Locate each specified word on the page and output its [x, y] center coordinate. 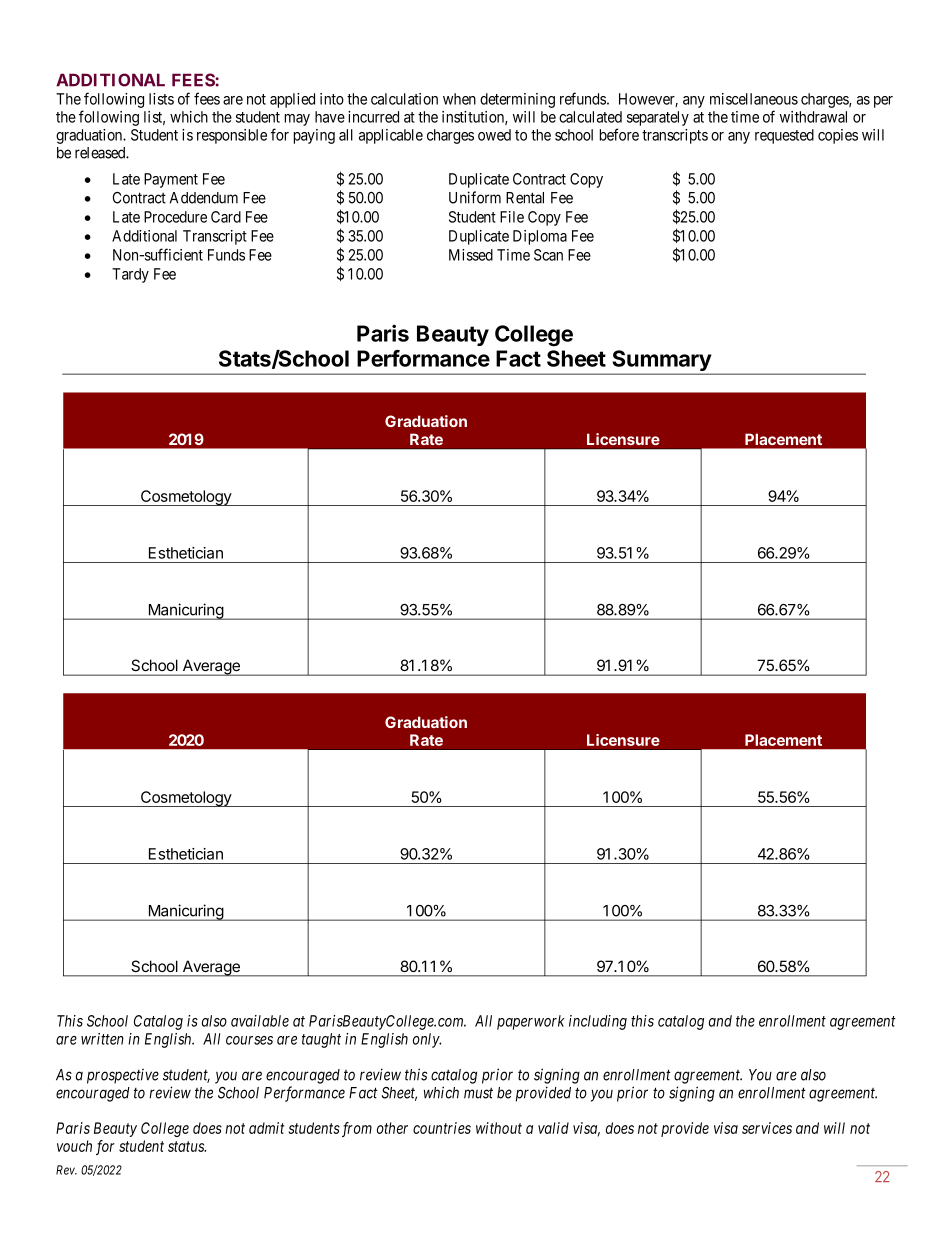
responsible [232, 136]
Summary [661, 362]
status [187, 1146]
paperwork [531, 1022]
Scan [548, 255]
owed [494, 135]
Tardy [130, 275]
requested [784, 136]
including [598, 1022]
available [260, 1021]
